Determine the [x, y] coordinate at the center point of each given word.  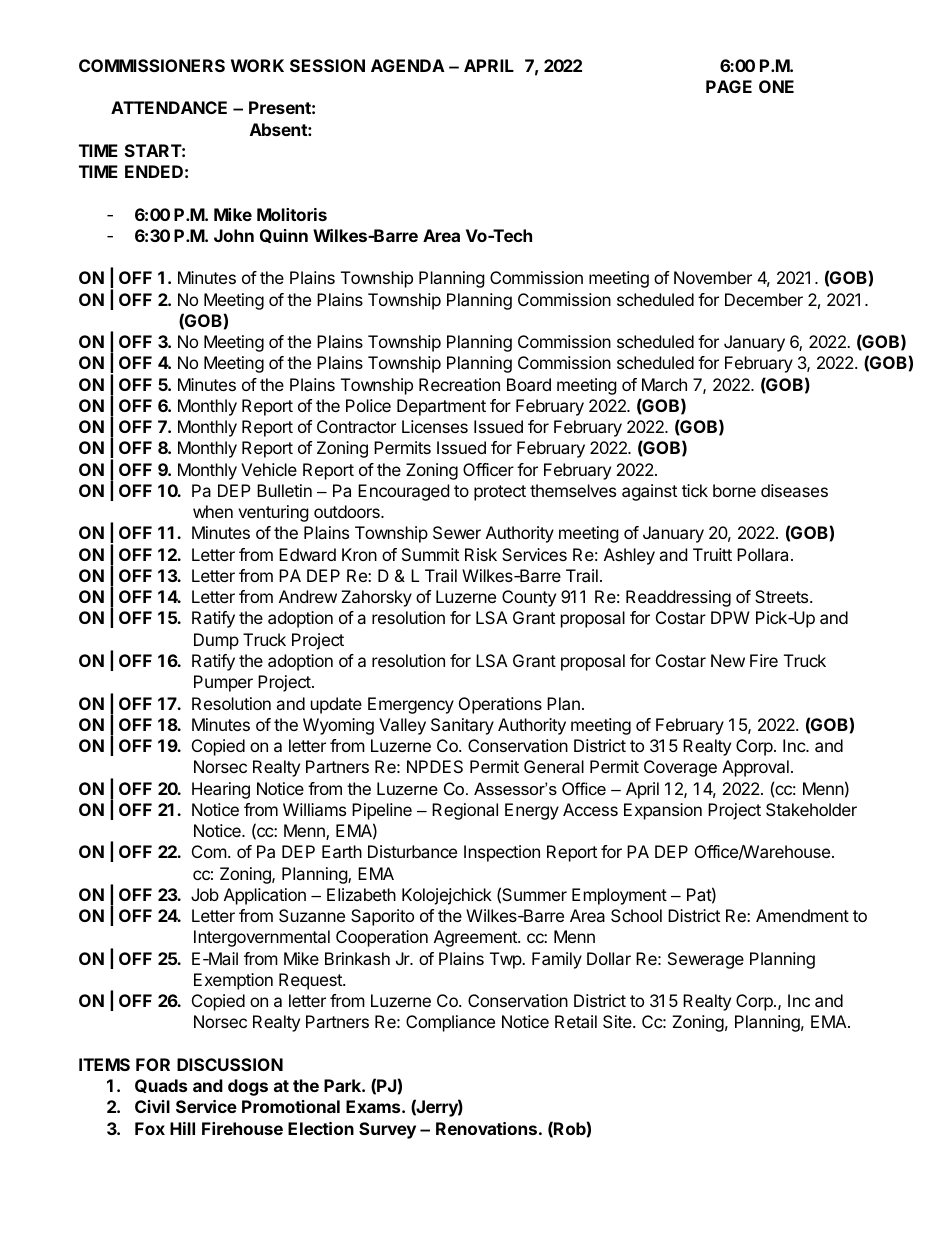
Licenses [435, 426]
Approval [755, 768]
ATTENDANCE [169, 107]
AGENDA [408, 65]
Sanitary [462, 726]
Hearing [221, 790]
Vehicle [269, 469]
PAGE [729, 86]
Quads [161, 1086]
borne [734, 490]
